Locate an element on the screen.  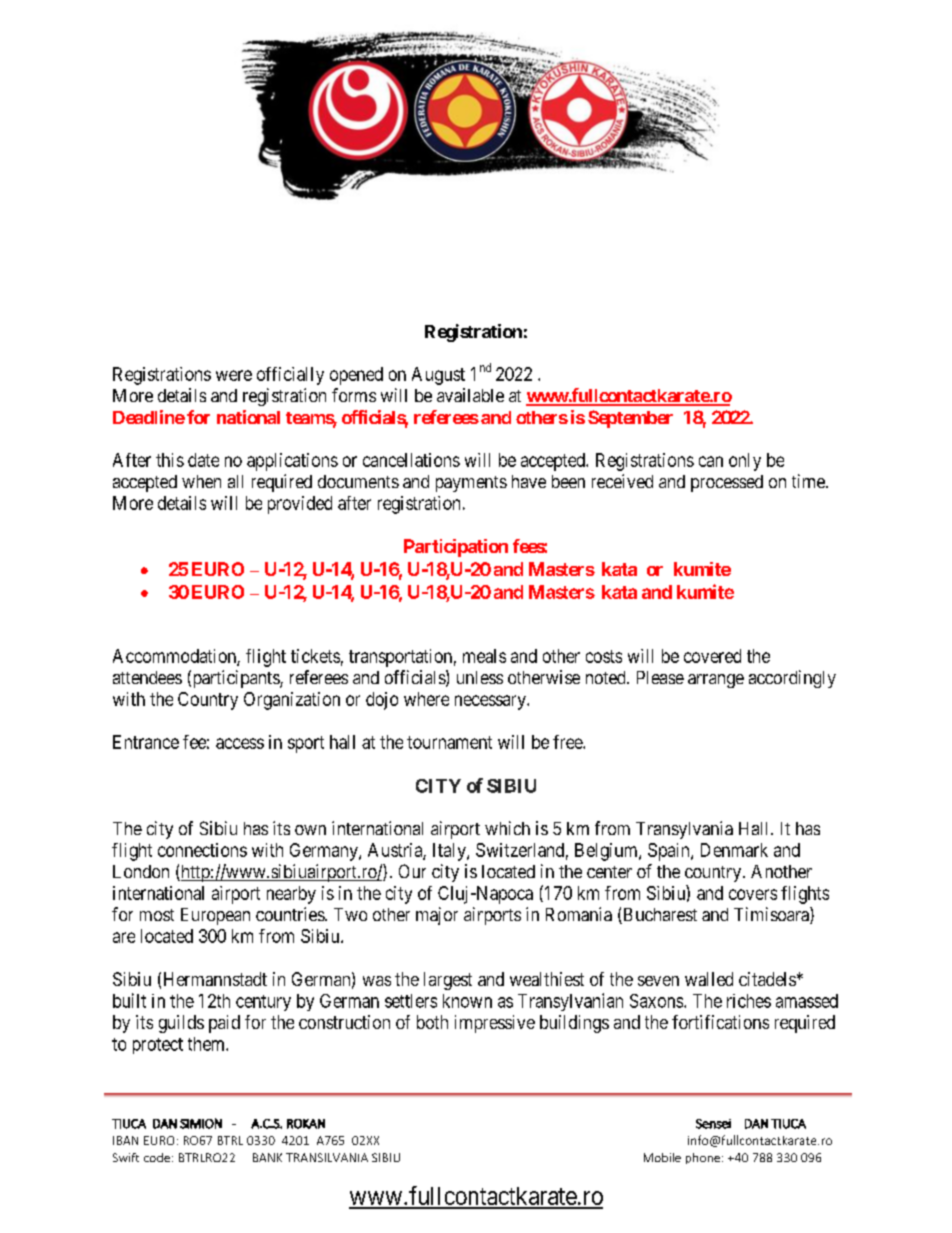
available is located at coordinates (470, 395).
